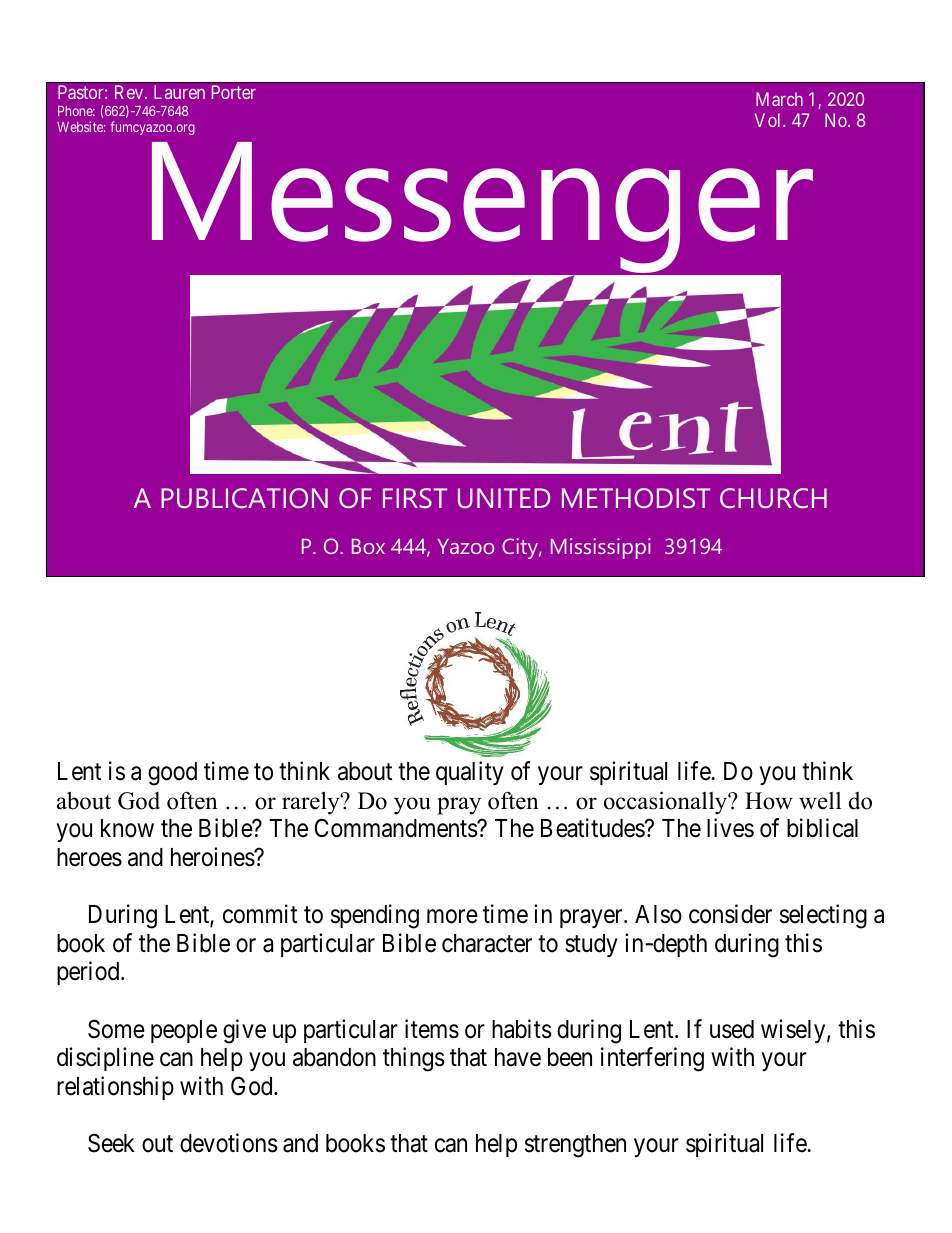  What do you see at coordinates (415, 498) in the page?
I see `FIRST` at bounding box center [415, 498].
